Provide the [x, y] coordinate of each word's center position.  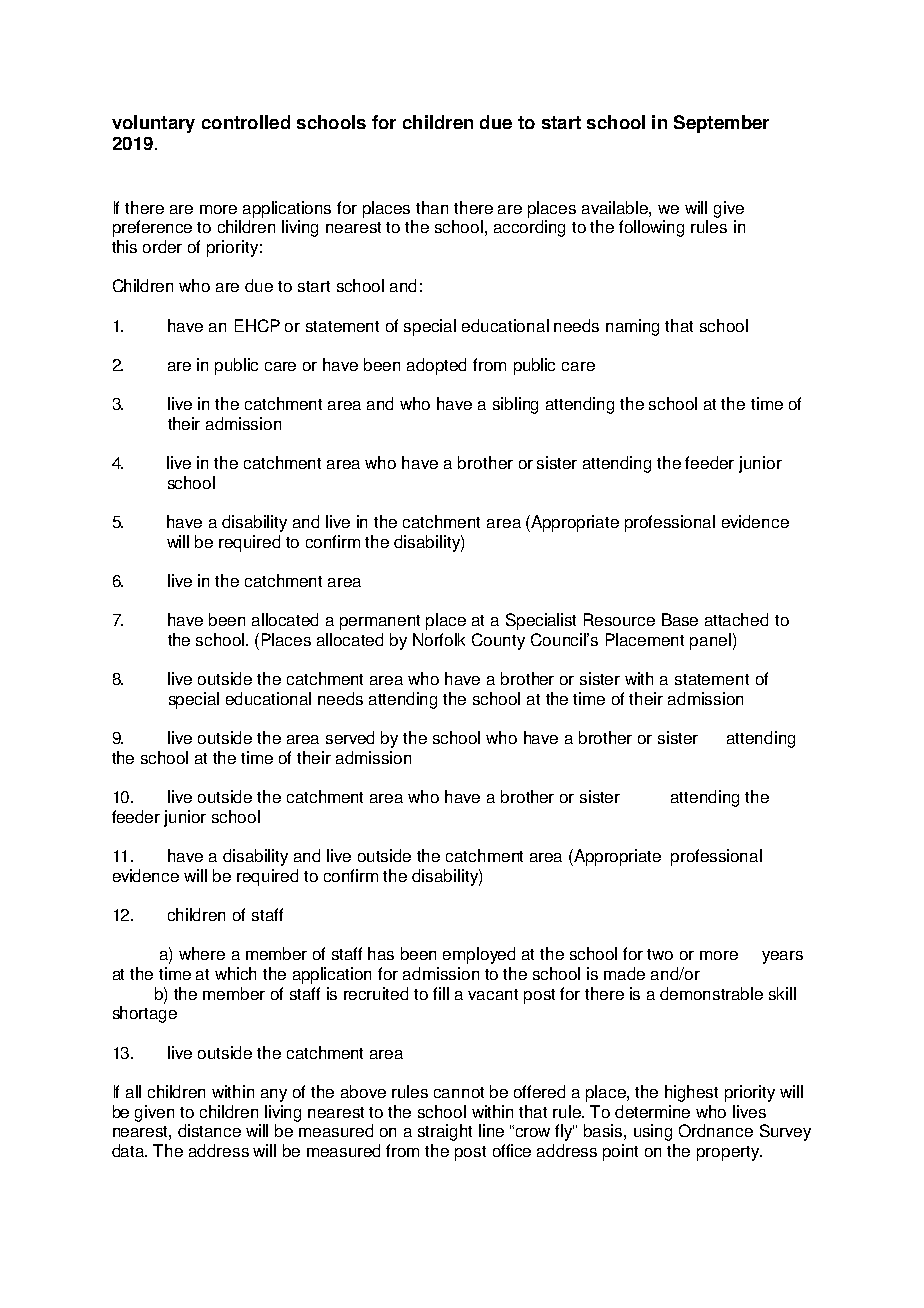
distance [209, 1130]
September [721, 124]
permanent [380, 622]
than [432, 207]
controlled [246, 122]
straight [445, 1132]
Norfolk [439, 639]
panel [710, 641]
